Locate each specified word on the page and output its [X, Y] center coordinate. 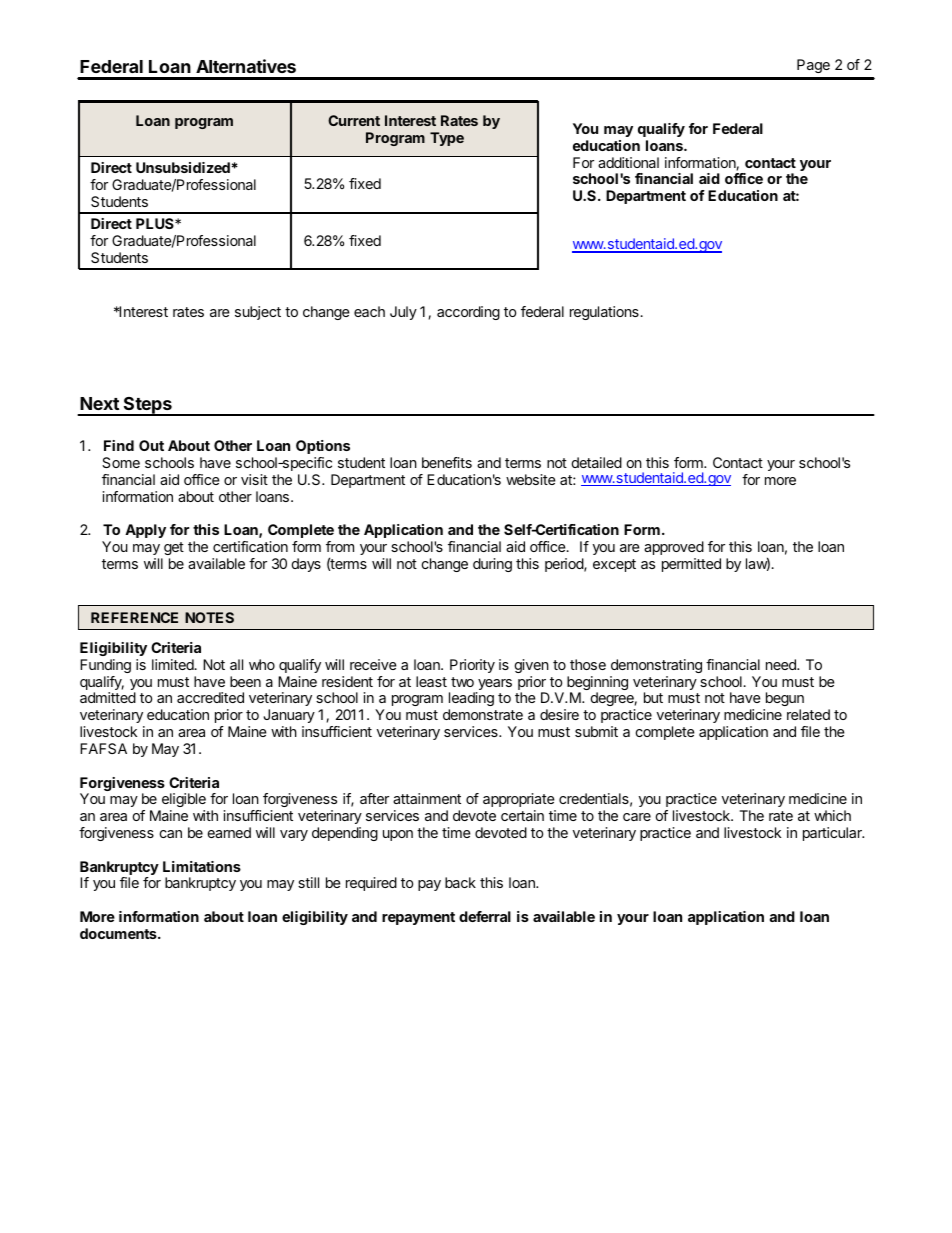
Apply [145, 531]
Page [813, 66]
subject [258, 313]
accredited [210, 697]
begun [783, 701]
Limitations [202, 866]
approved [674, 548]
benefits [447, 462]
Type [447, 139]
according [468, 313]
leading [471, 701]
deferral [485, 916]
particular [833, 834]
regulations [605, 313]
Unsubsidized [183, 167]
